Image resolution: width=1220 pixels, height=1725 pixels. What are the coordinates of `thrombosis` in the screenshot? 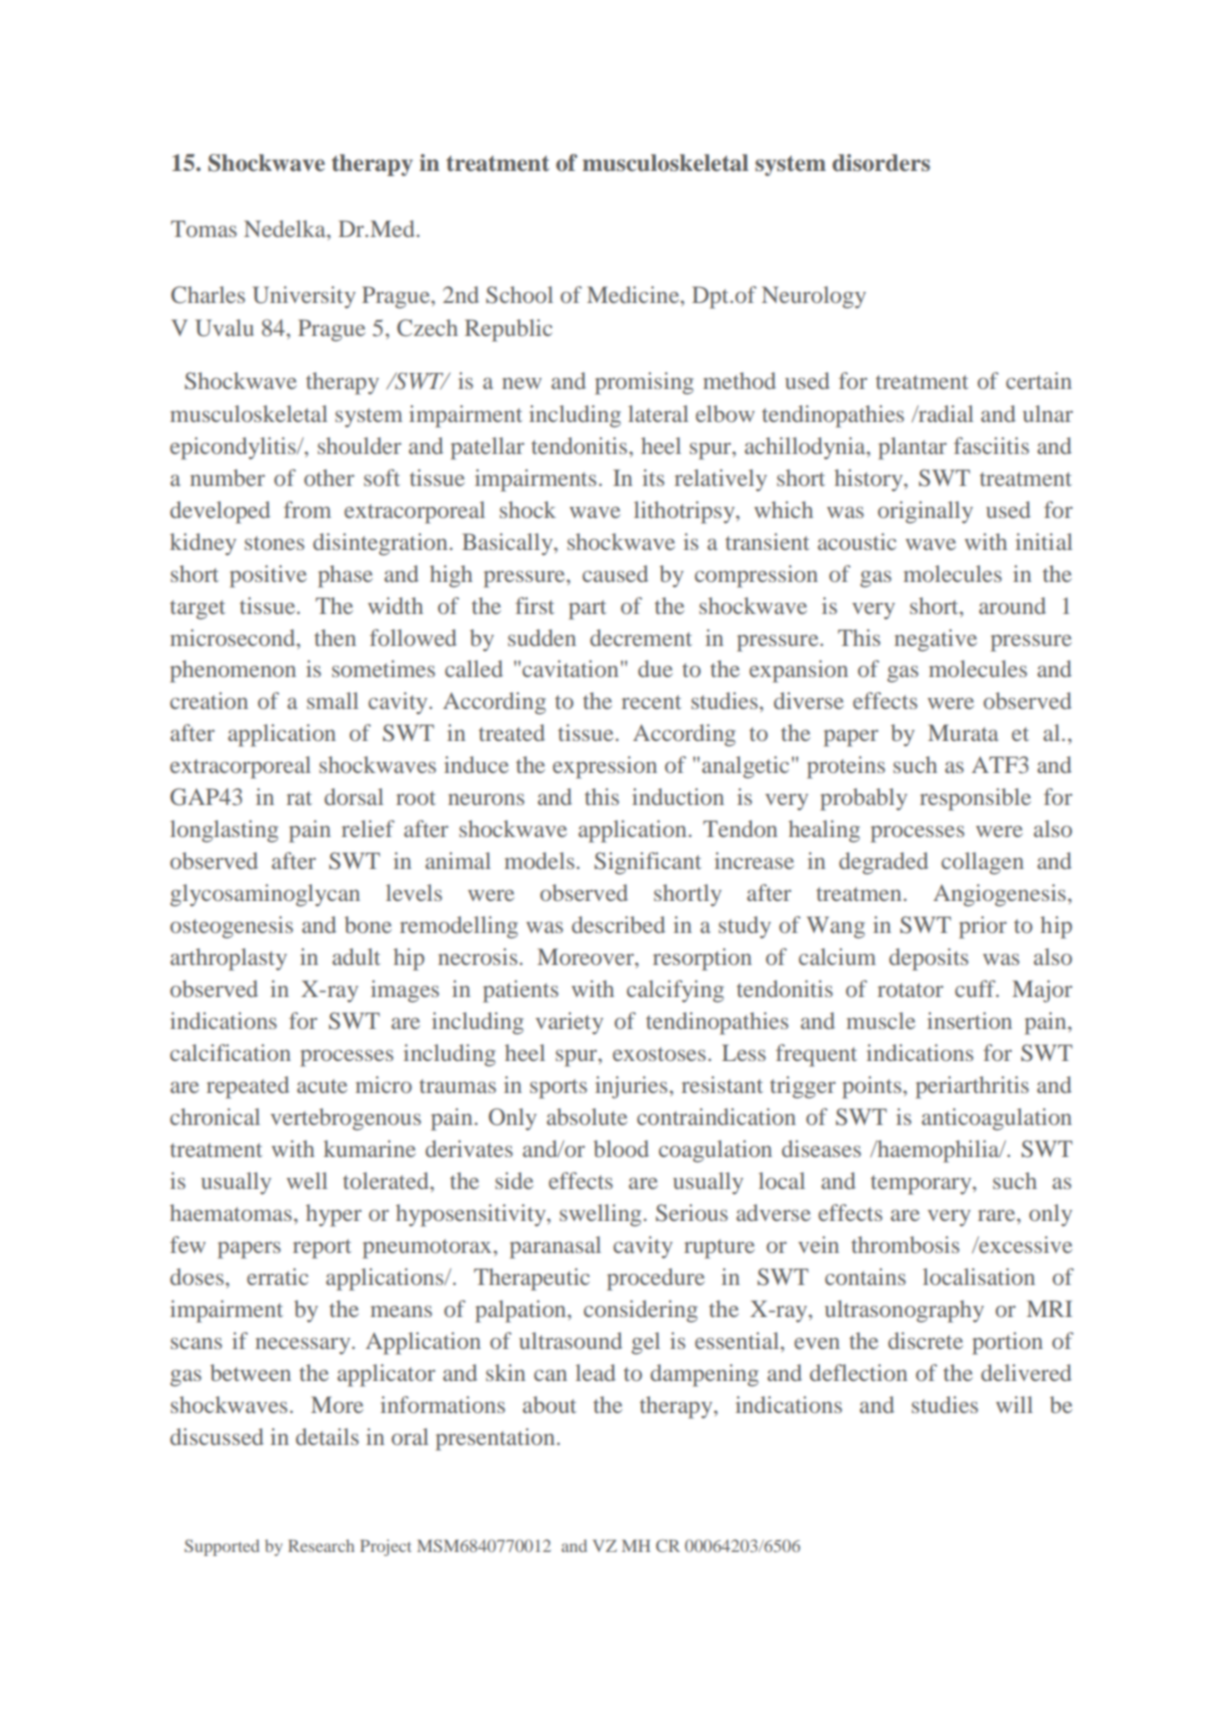 It's located at (905, 1244).
